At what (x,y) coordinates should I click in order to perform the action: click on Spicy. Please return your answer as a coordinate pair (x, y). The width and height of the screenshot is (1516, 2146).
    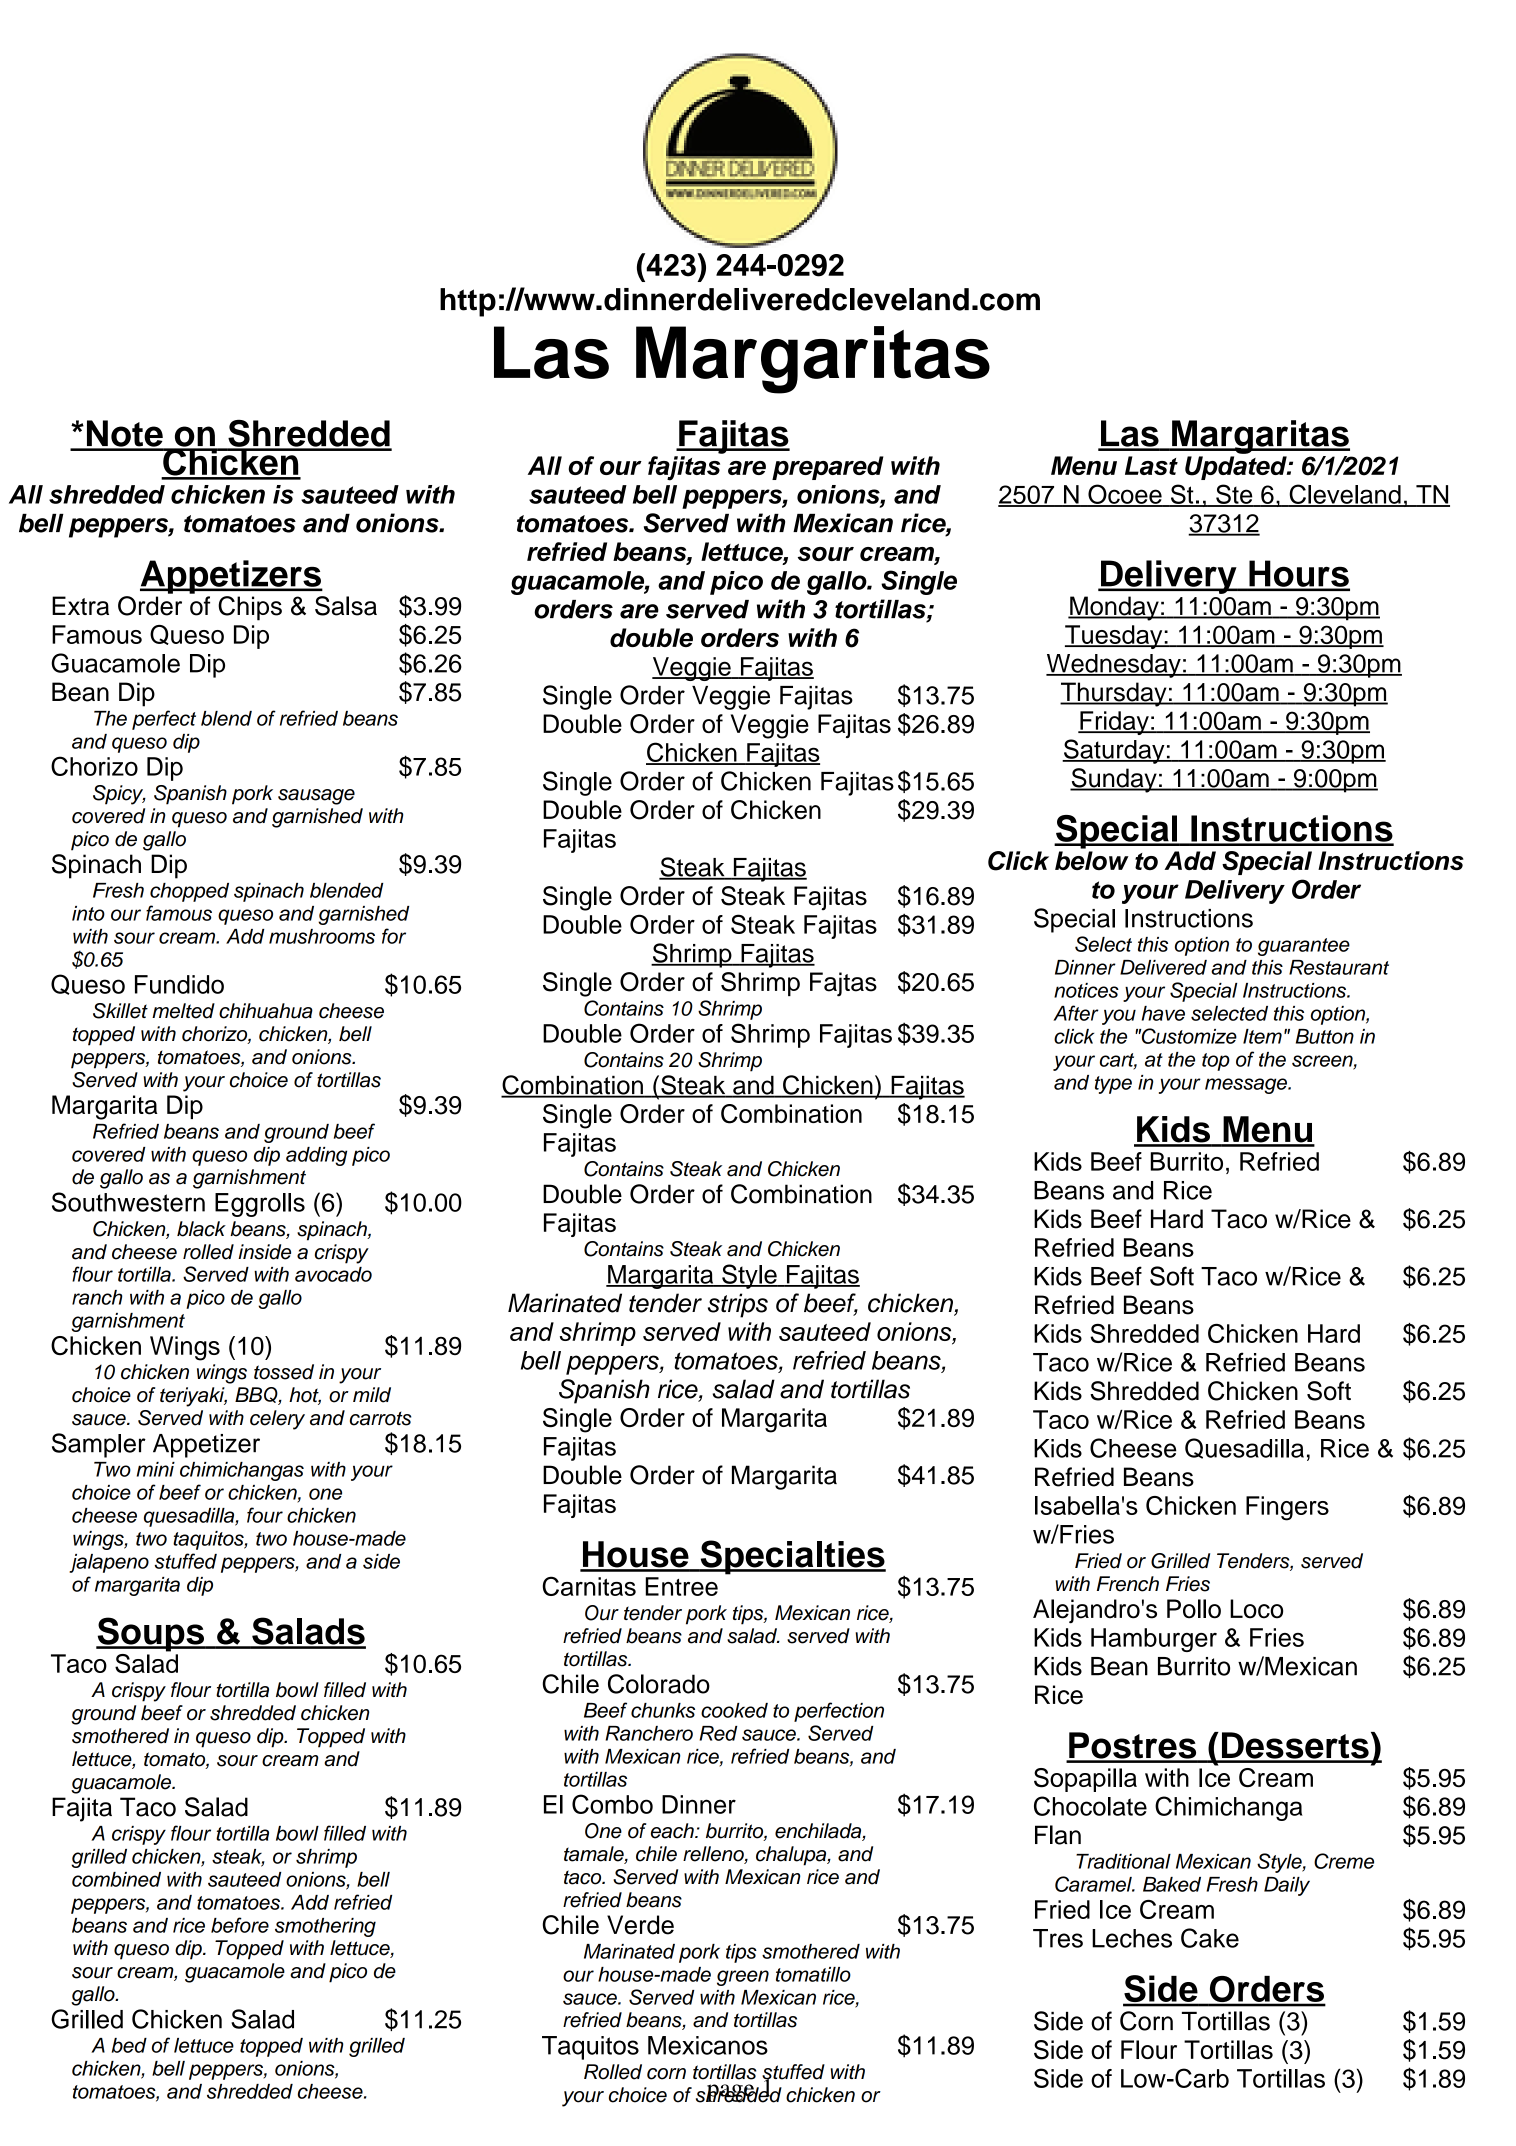
    Looking at the image, I should click on (119, 795).
